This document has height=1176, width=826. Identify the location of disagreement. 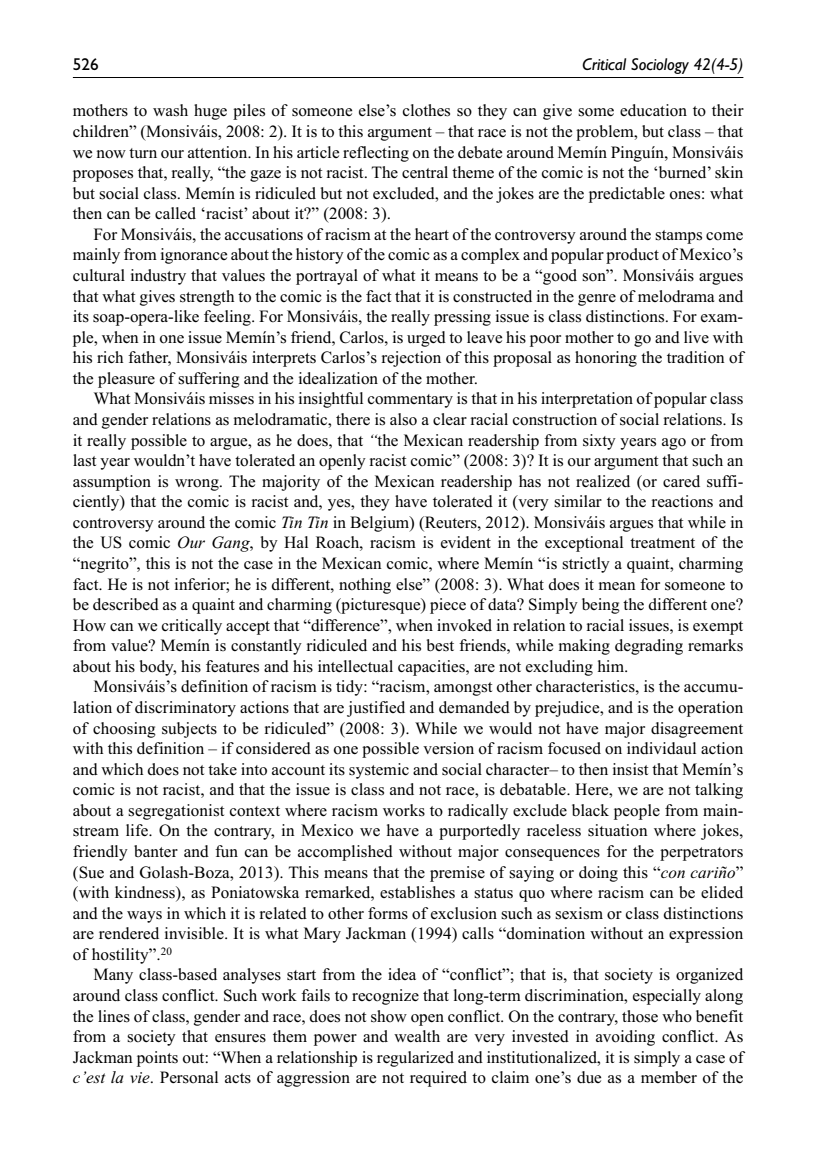
(697, 730).
